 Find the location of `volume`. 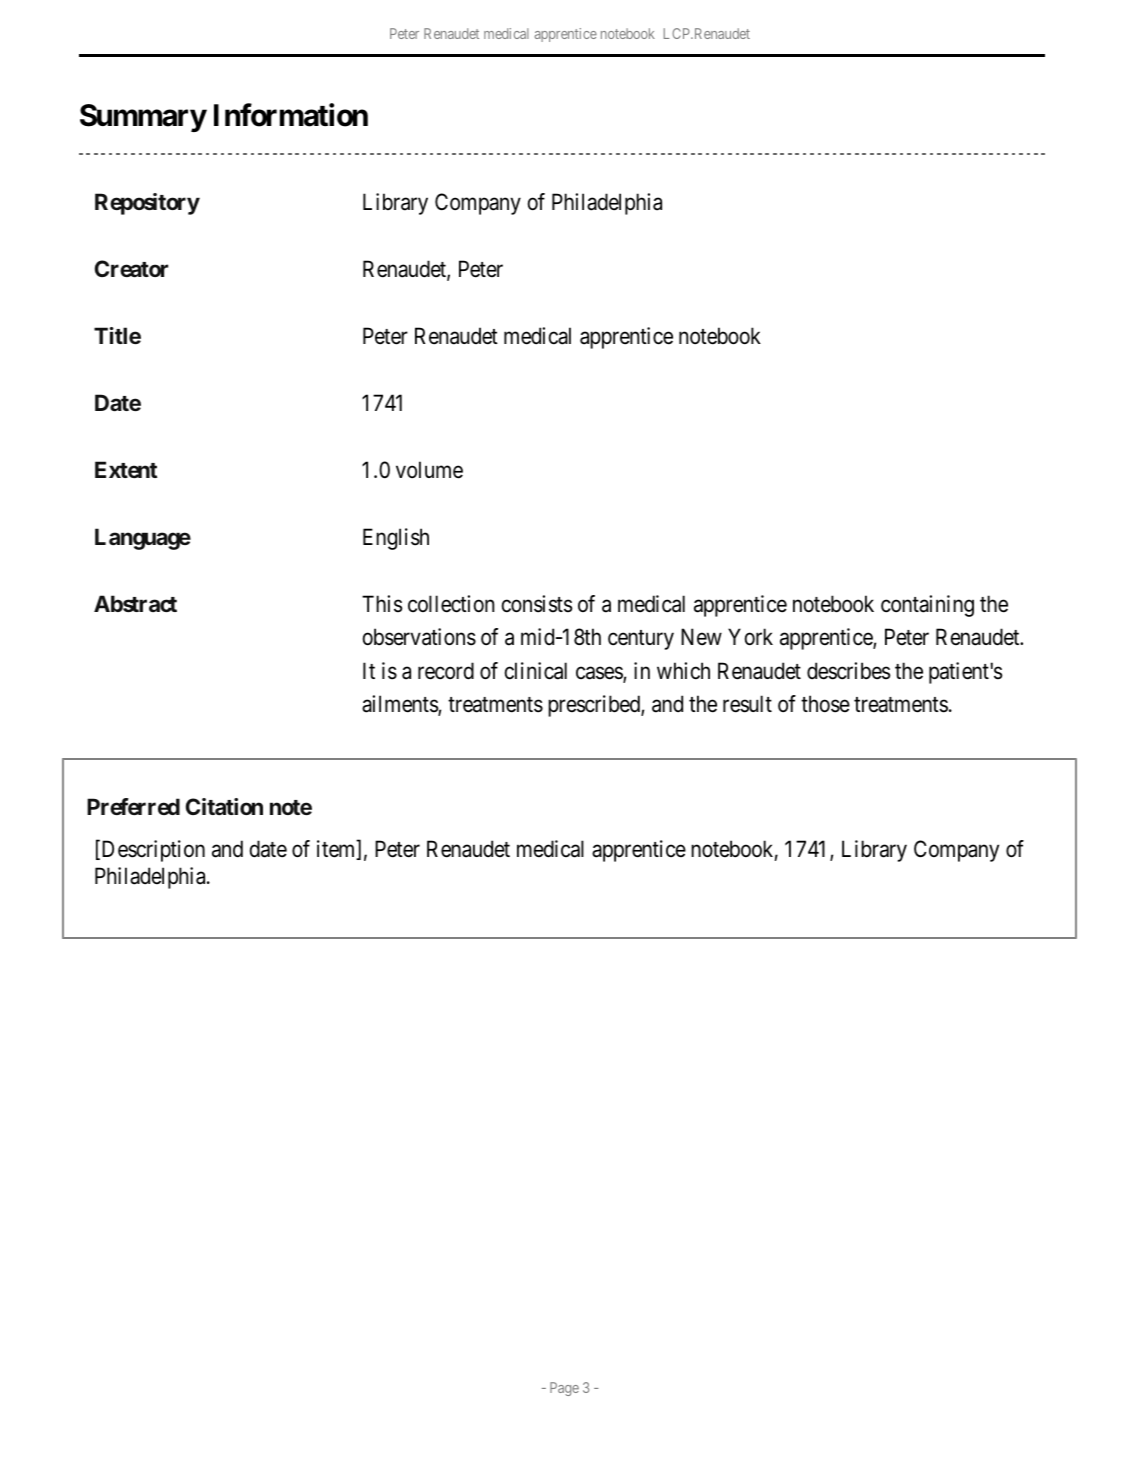

volume is located at coordinates (429, 470).
